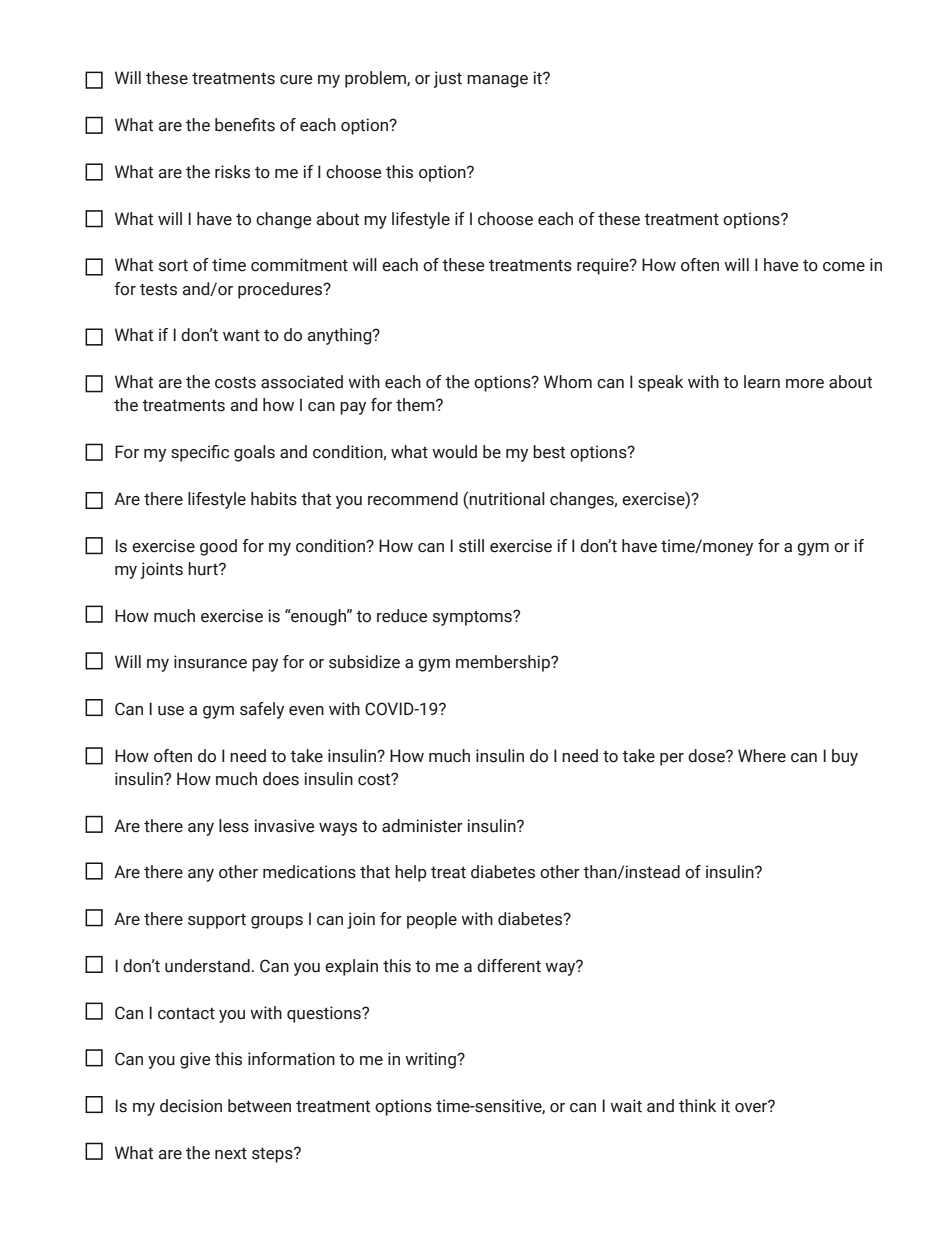 The width and height of the page is (952, 1233). Describe the element at coordinates (707, 756) in the page. I see `dose` at that location.
